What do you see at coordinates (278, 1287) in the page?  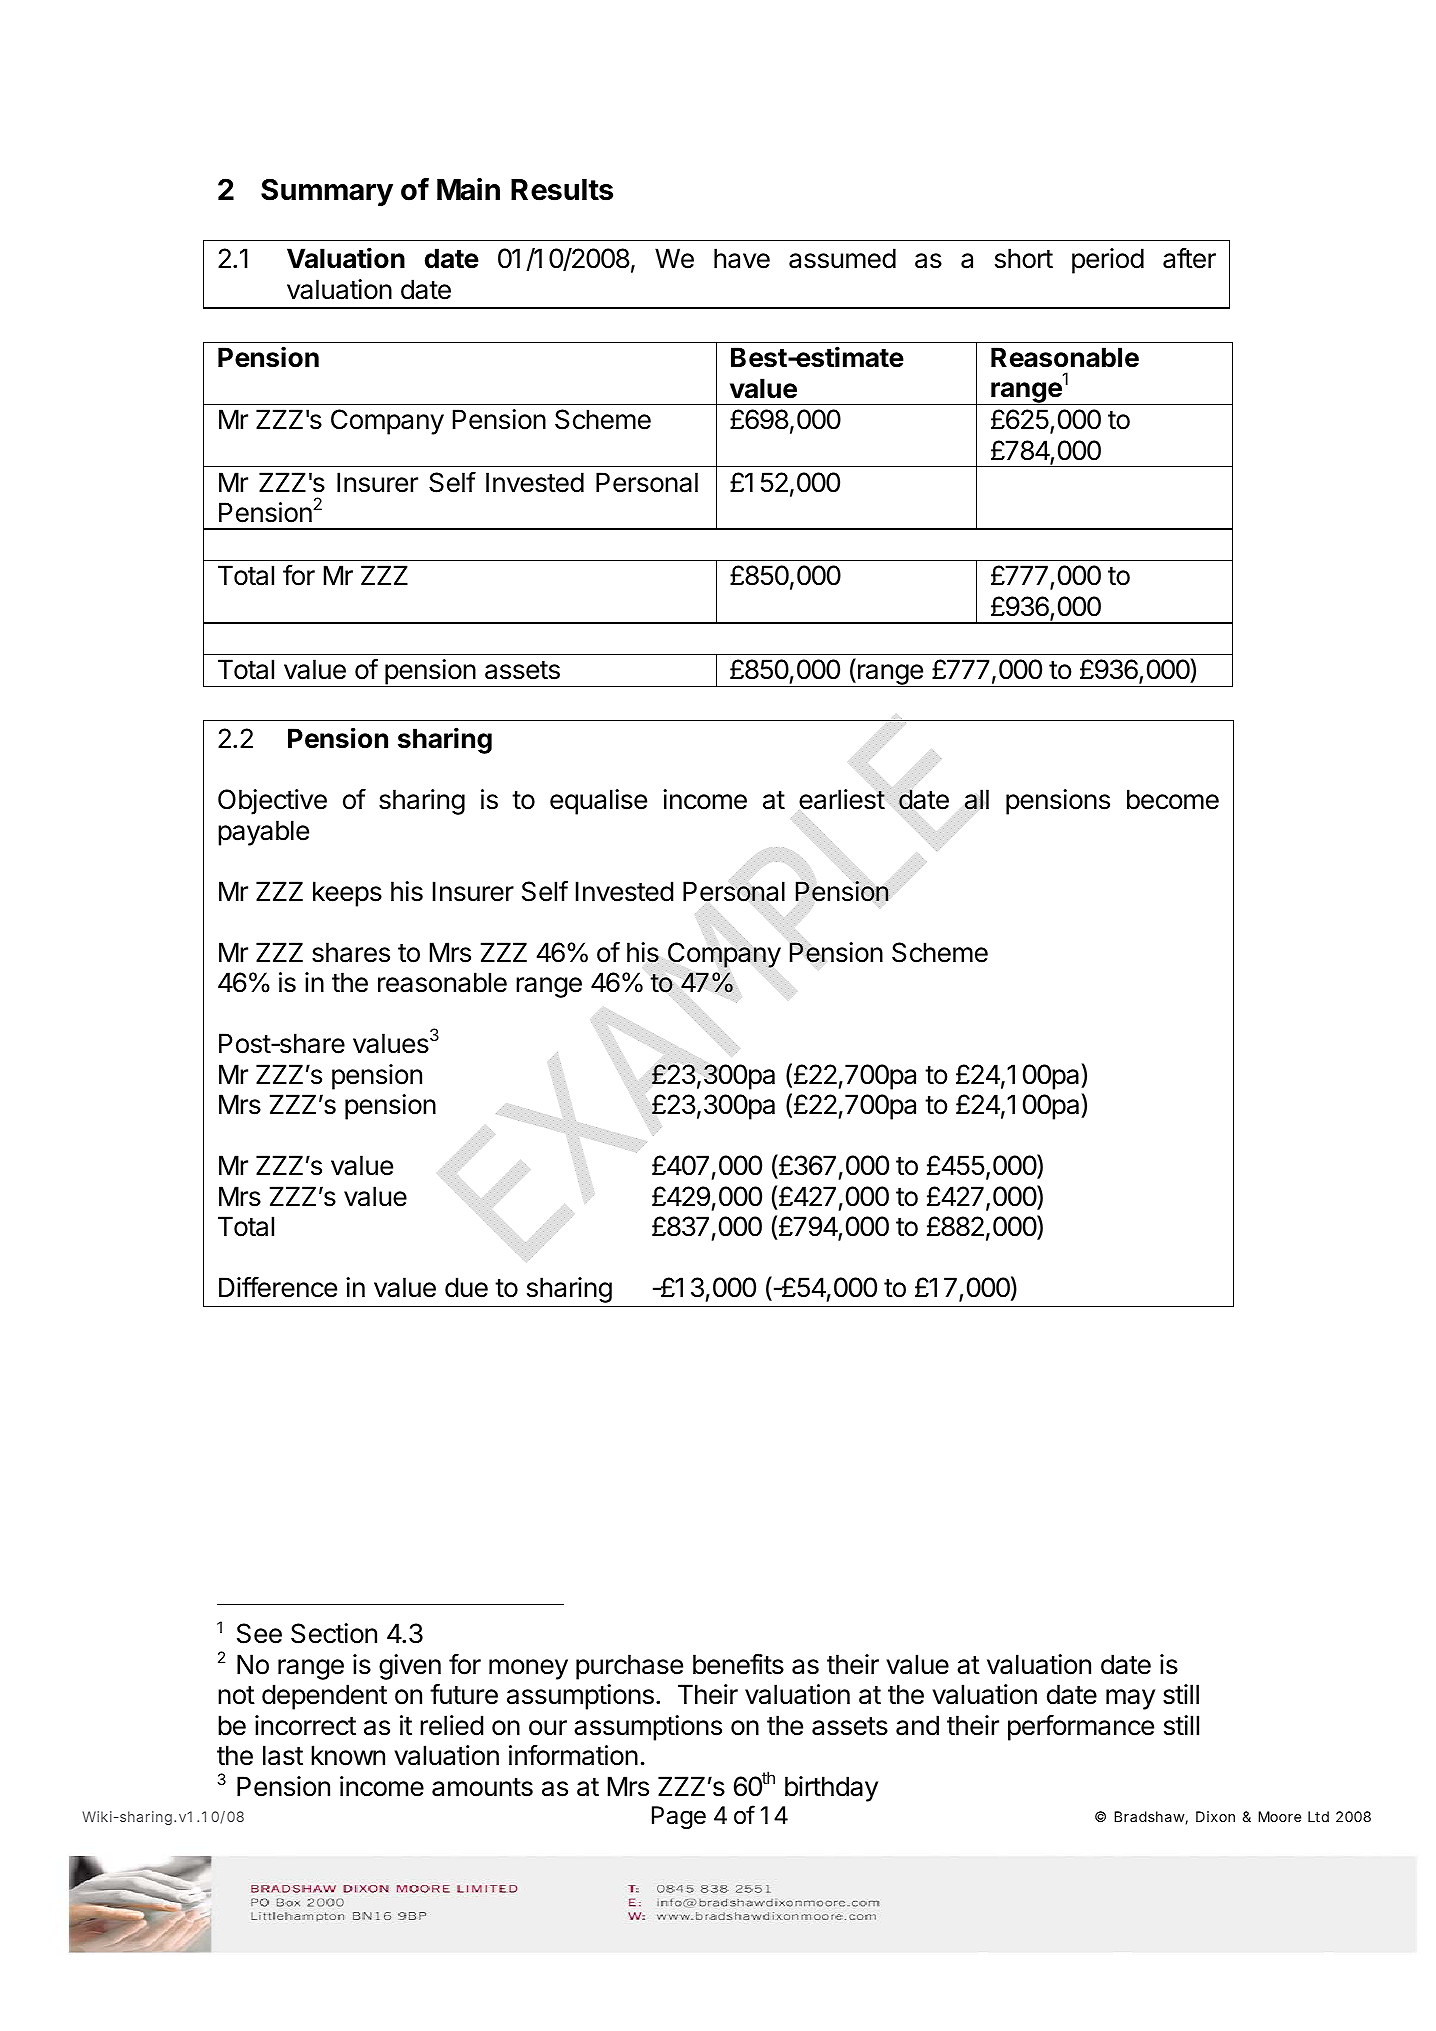 I see `Difference` at bounding box center [278, 1287].
